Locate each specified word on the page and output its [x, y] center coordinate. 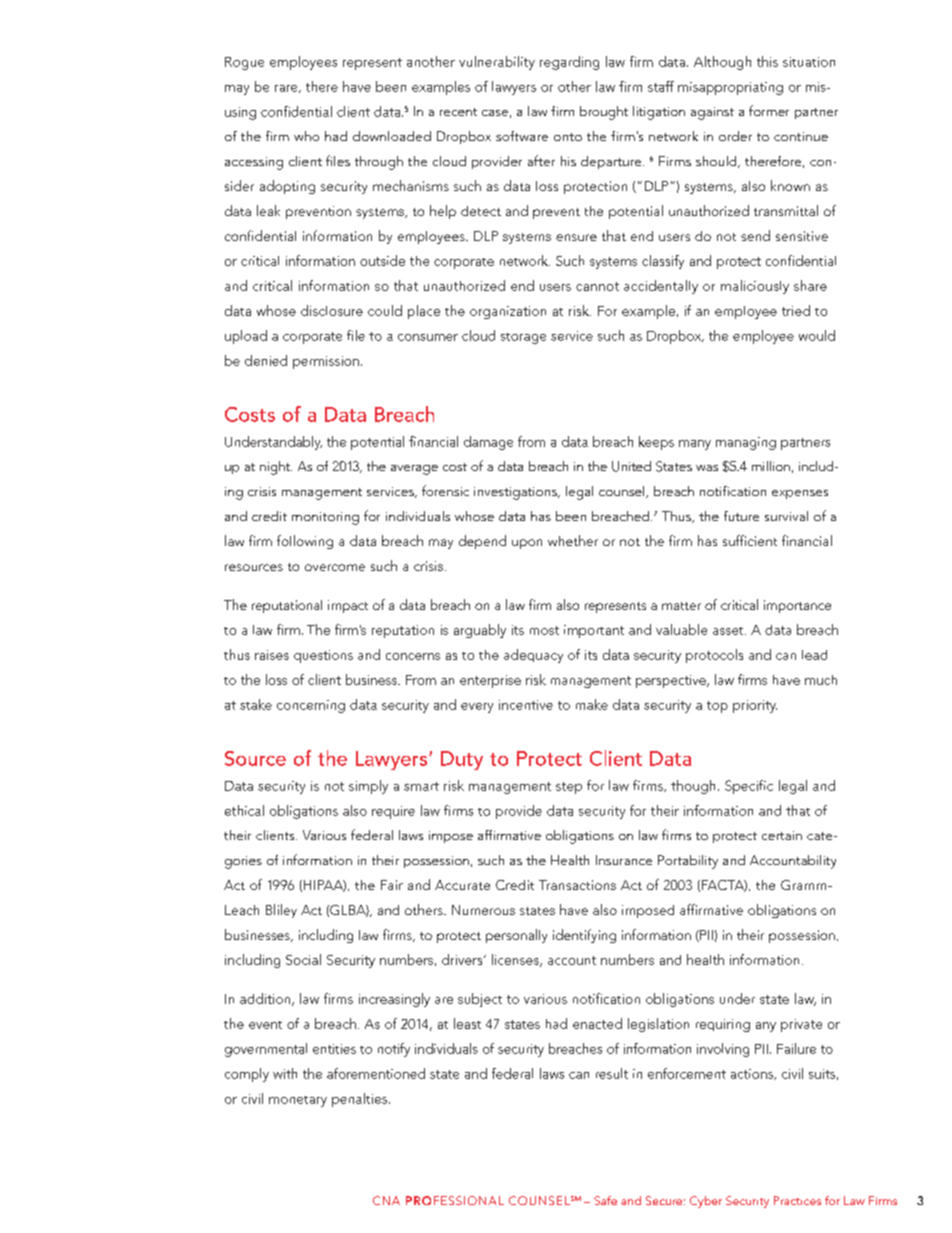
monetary [298, 1101]
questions [323, 656]
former [769, 110]
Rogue [244, 63]
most [544, 630]
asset [729, 631]
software [522, 136]
